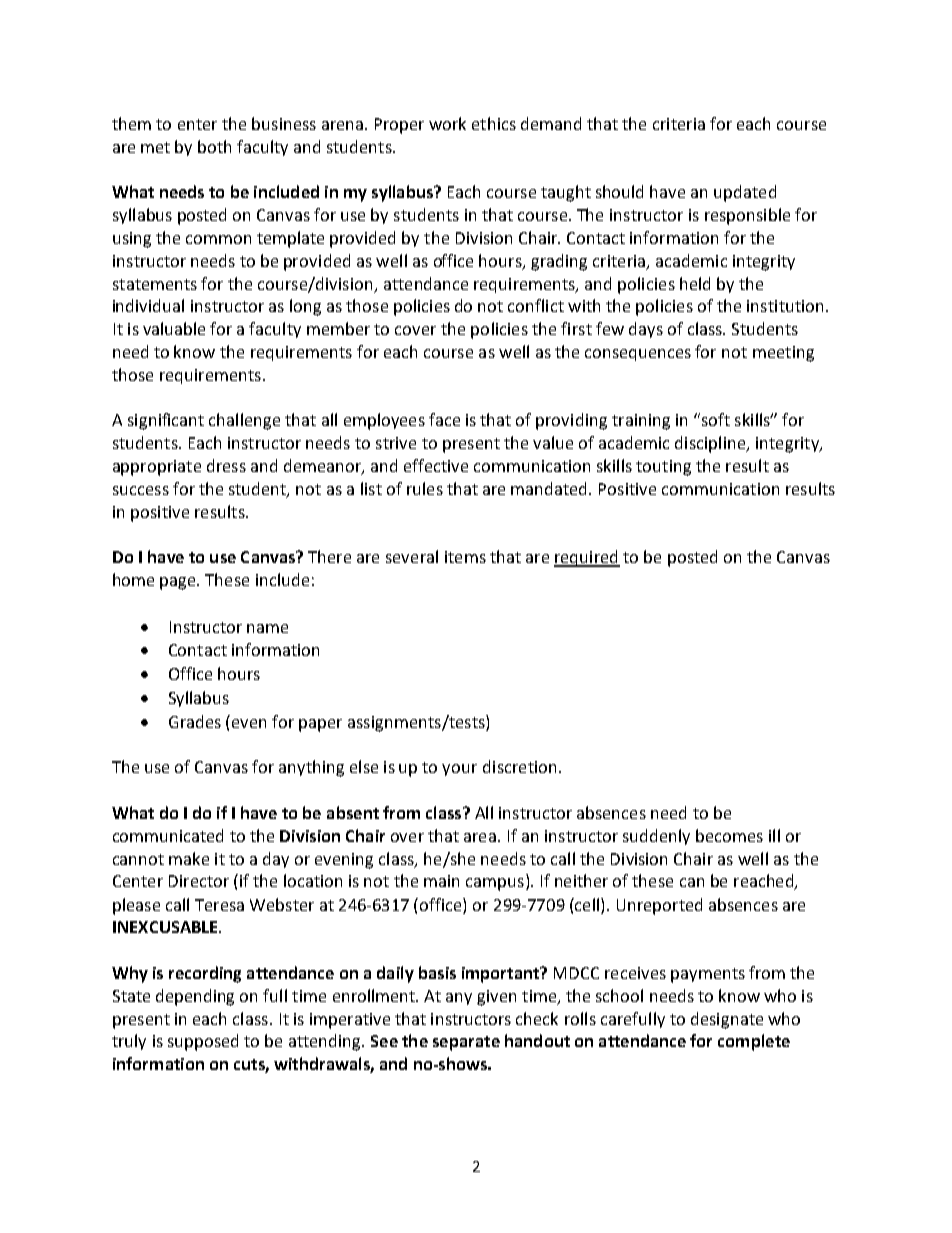 This screenshot has width=952, height=1233. I want to click on becomes, so click(729, 835).
